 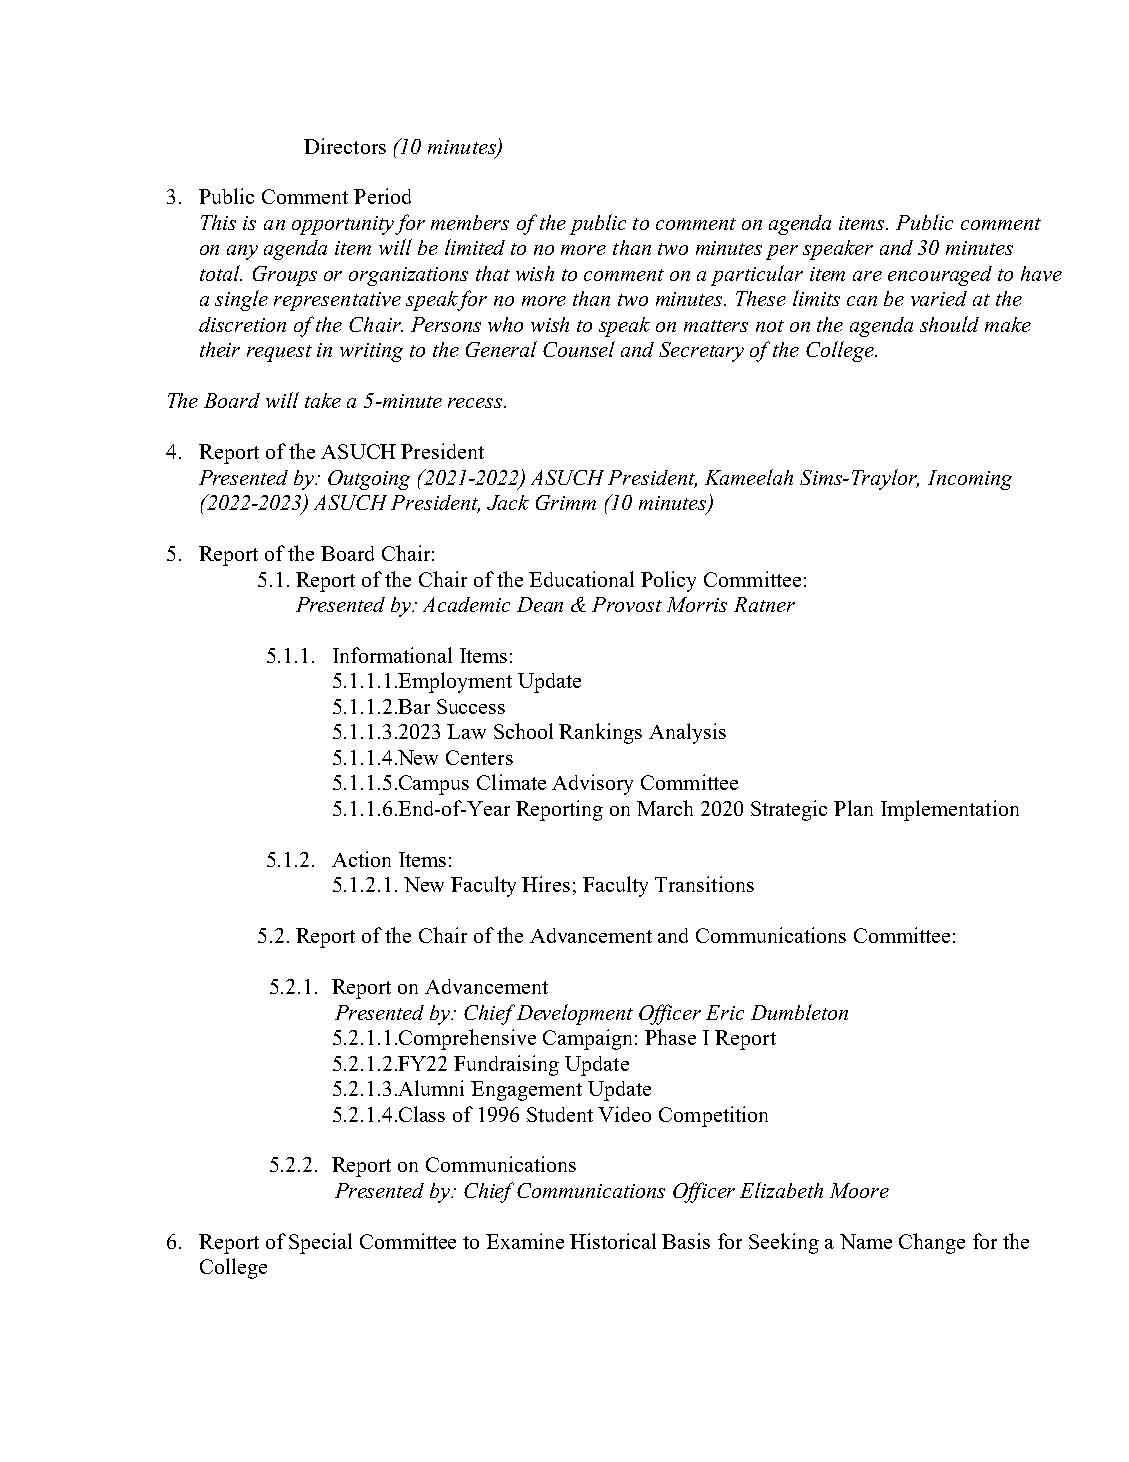 I want to click on take, so click(x=323, y=400).
